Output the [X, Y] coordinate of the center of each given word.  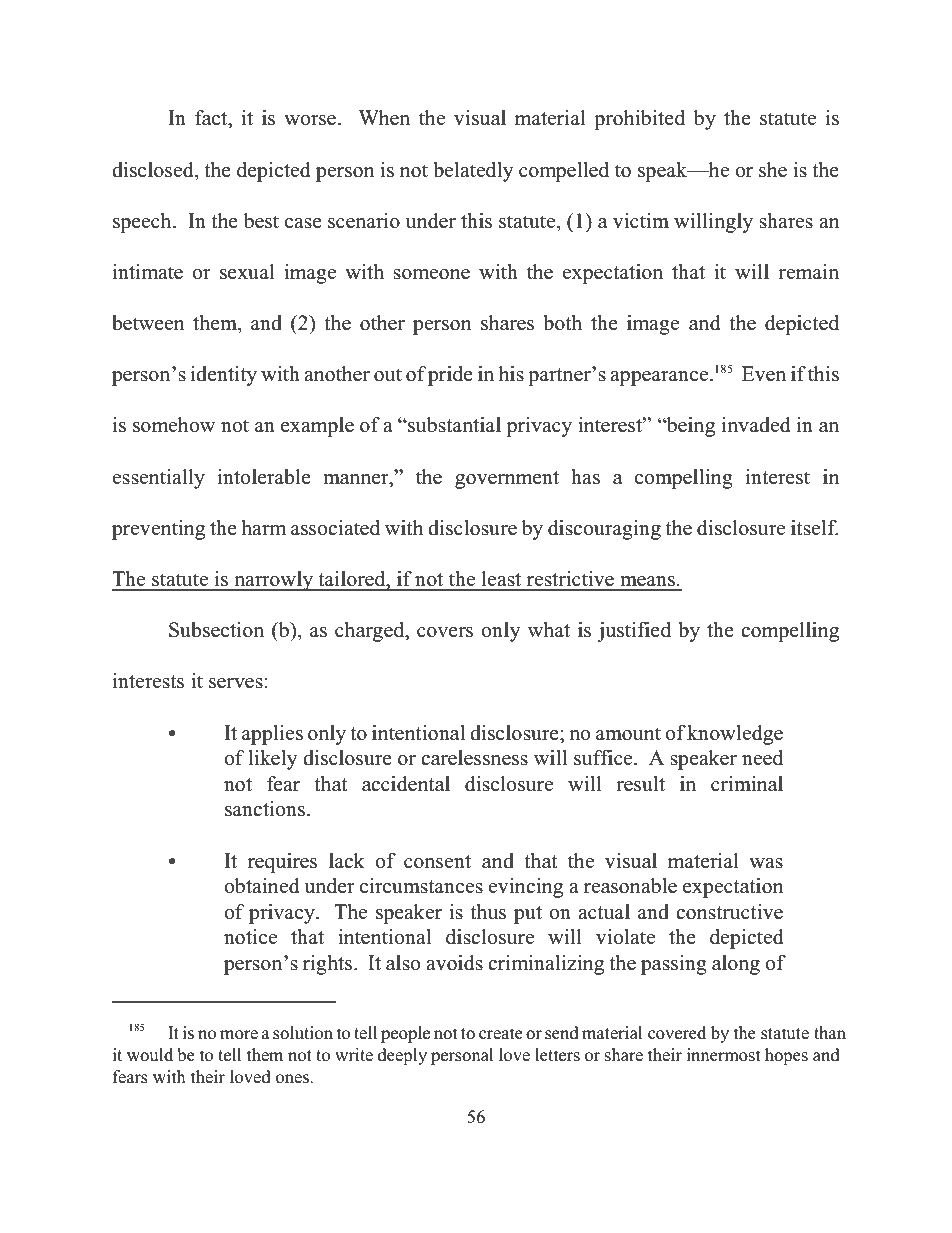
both [562, 323]
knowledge [735, 735]
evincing [525, 888]
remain [808, 272]
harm [263, 527]
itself [814, 528]
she [773, 170]
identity [224, 376]
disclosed [154, 170]
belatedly [473, 172]
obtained [261, 886]
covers [445, 632]
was [766, 863]
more [239, 1035]
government [507, 480]
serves [236, 683]
